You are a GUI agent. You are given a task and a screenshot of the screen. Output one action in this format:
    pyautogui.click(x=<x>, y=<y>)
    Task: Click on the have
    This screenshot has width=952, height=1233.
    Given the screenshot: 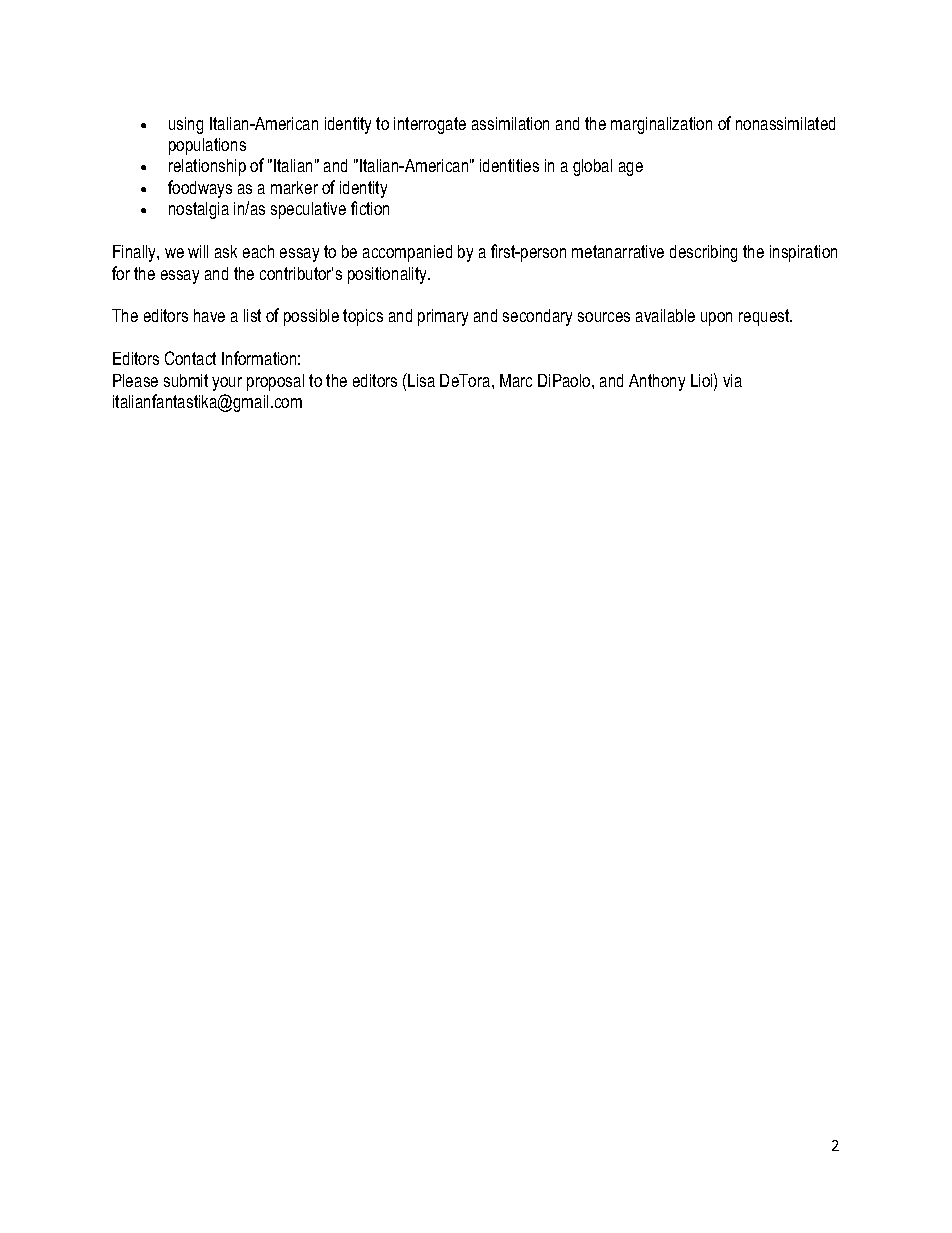 What is the action you would take?
    pyautogui.click(x=209, y=315)
